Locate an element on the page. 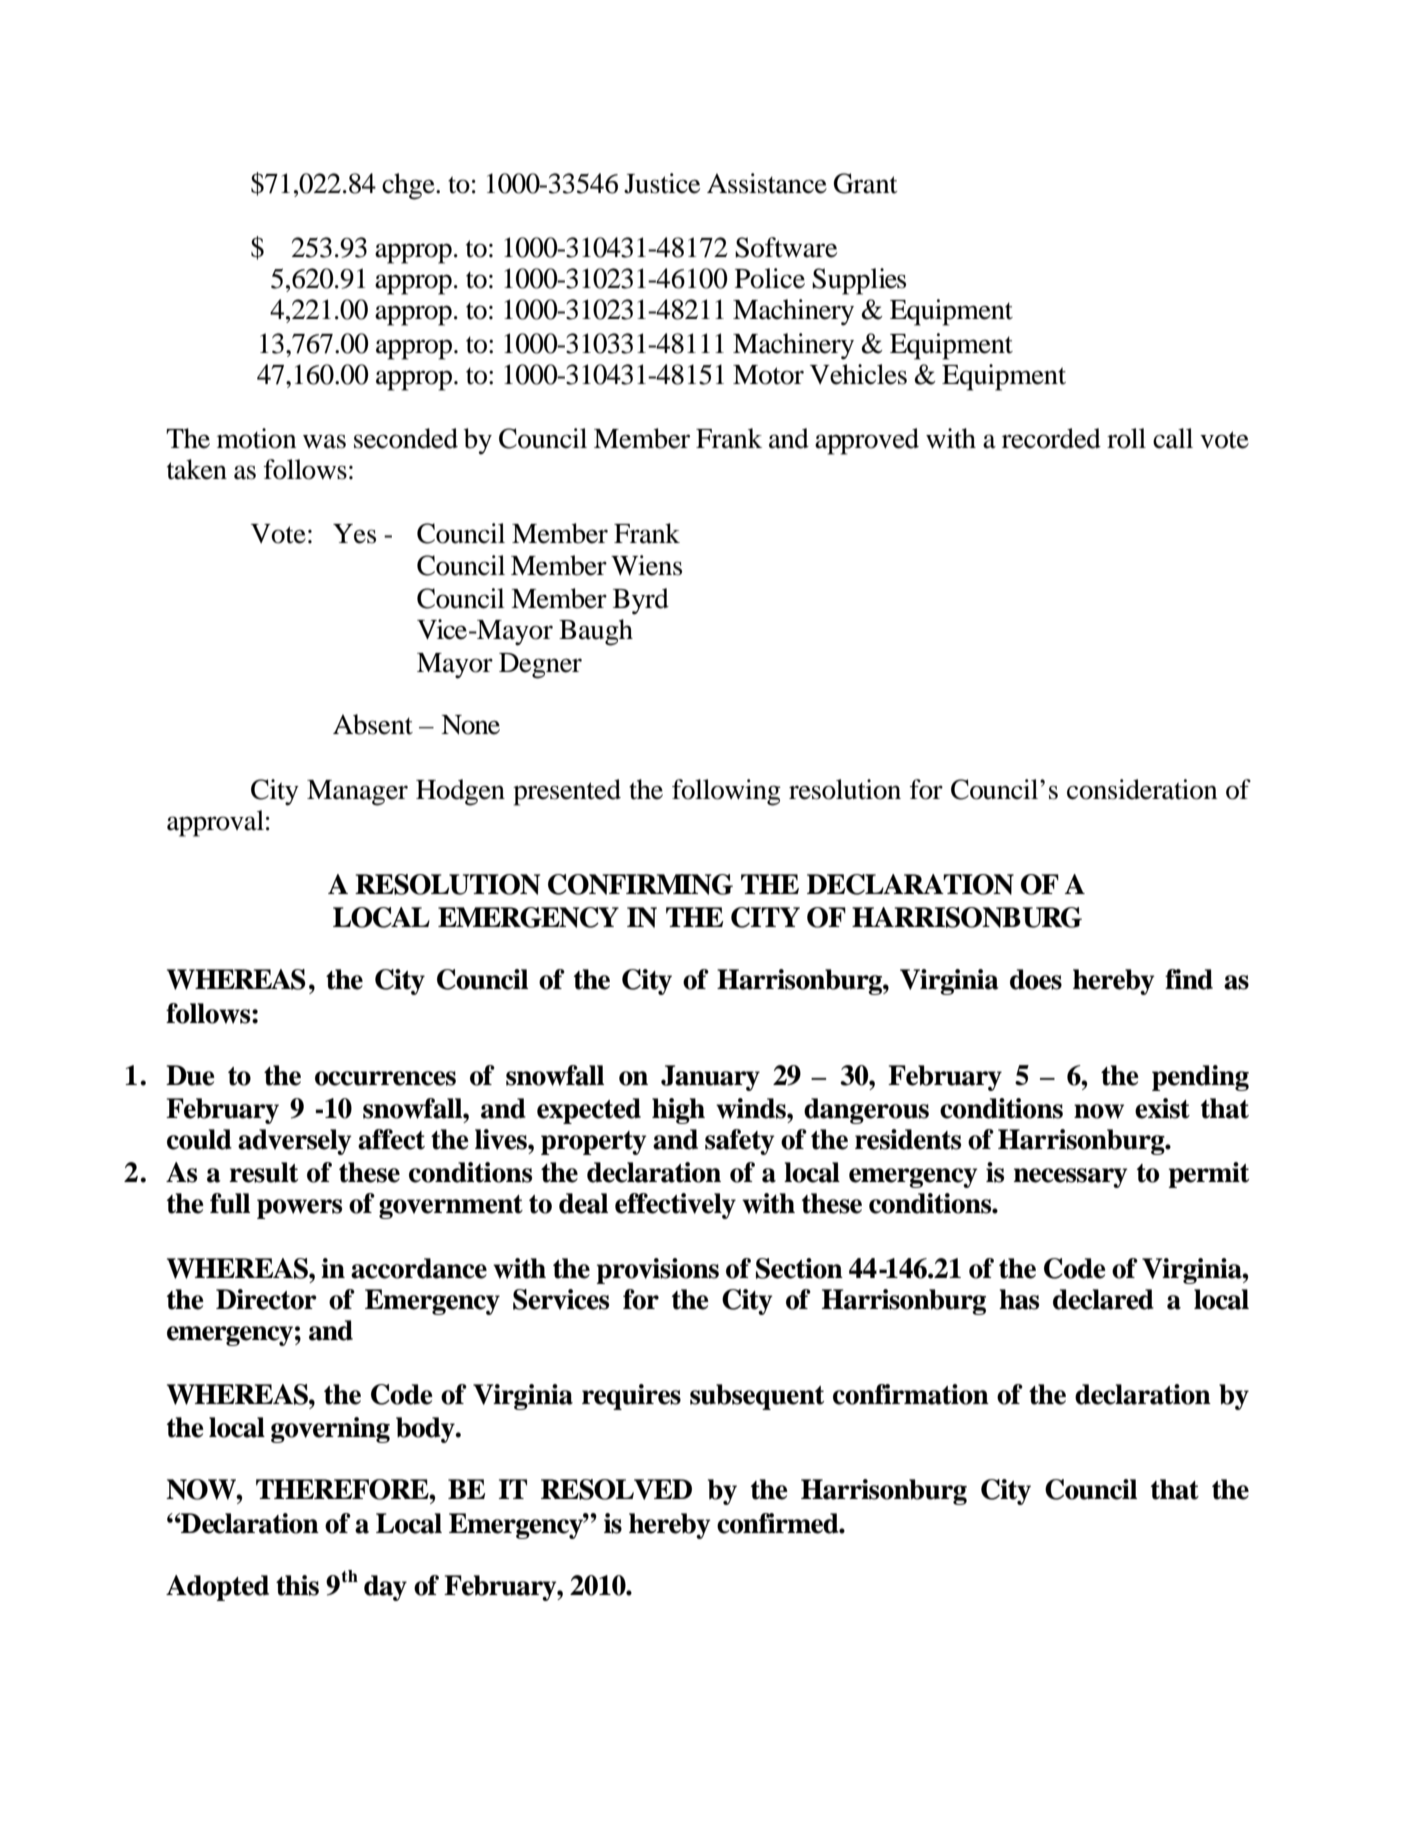 The width and height of the page is (1414, 1830). this is located at coordinates (297, 1585).
